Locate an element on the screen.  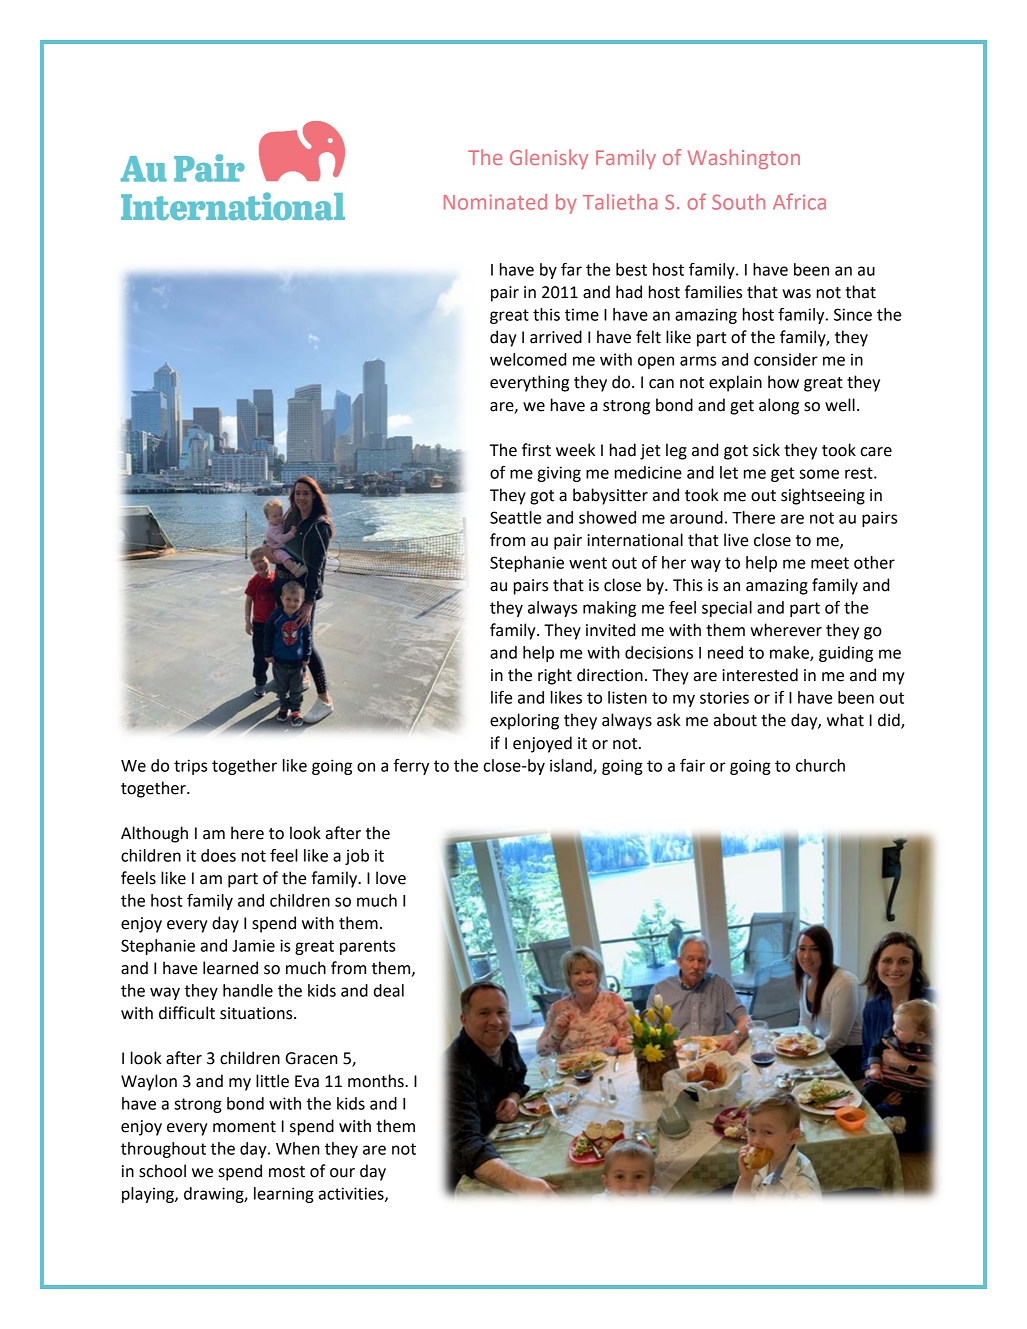
learned is located at coordinates (230, 968).
